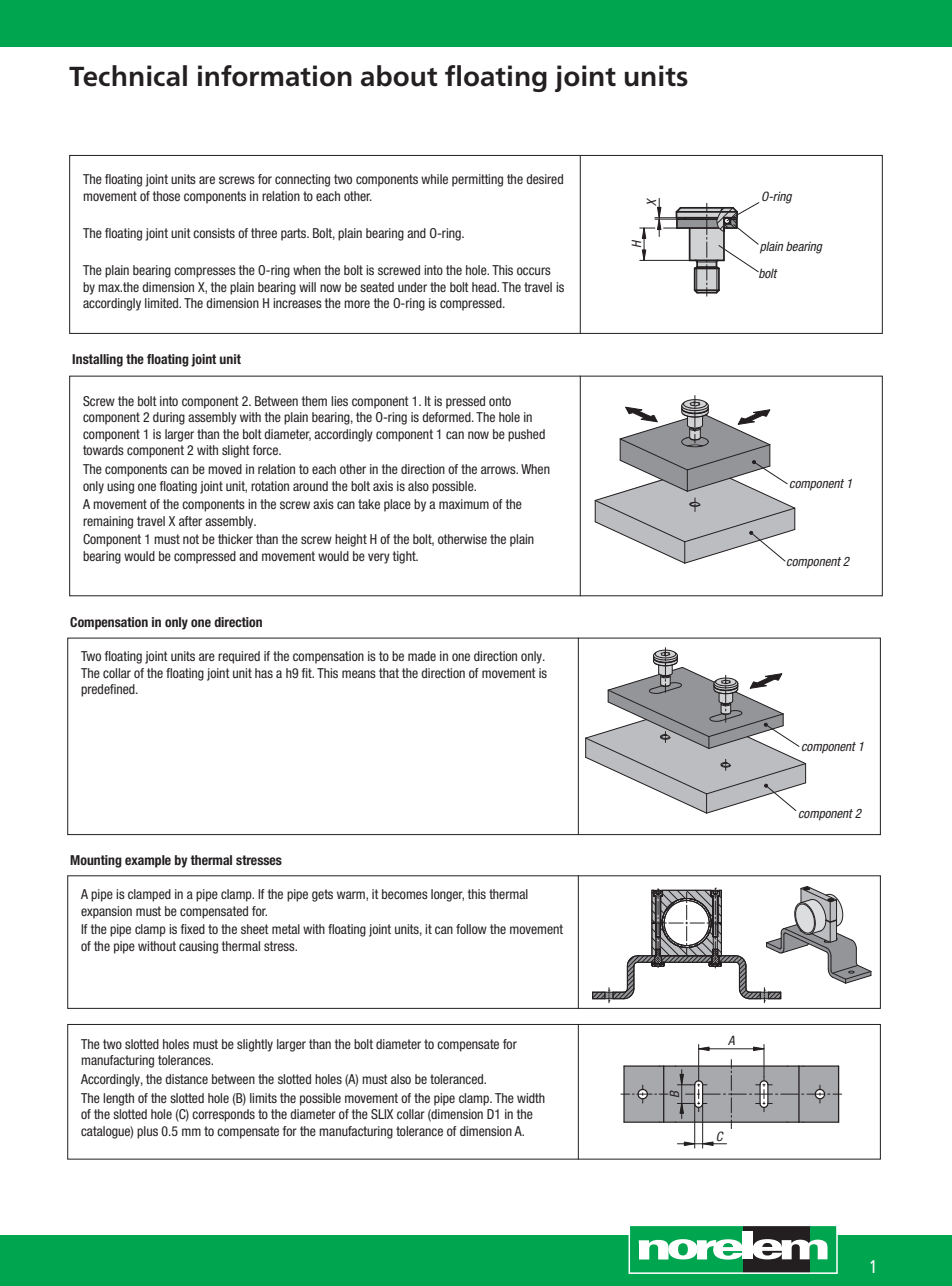  I want to click on fit, so click(308, 673).
